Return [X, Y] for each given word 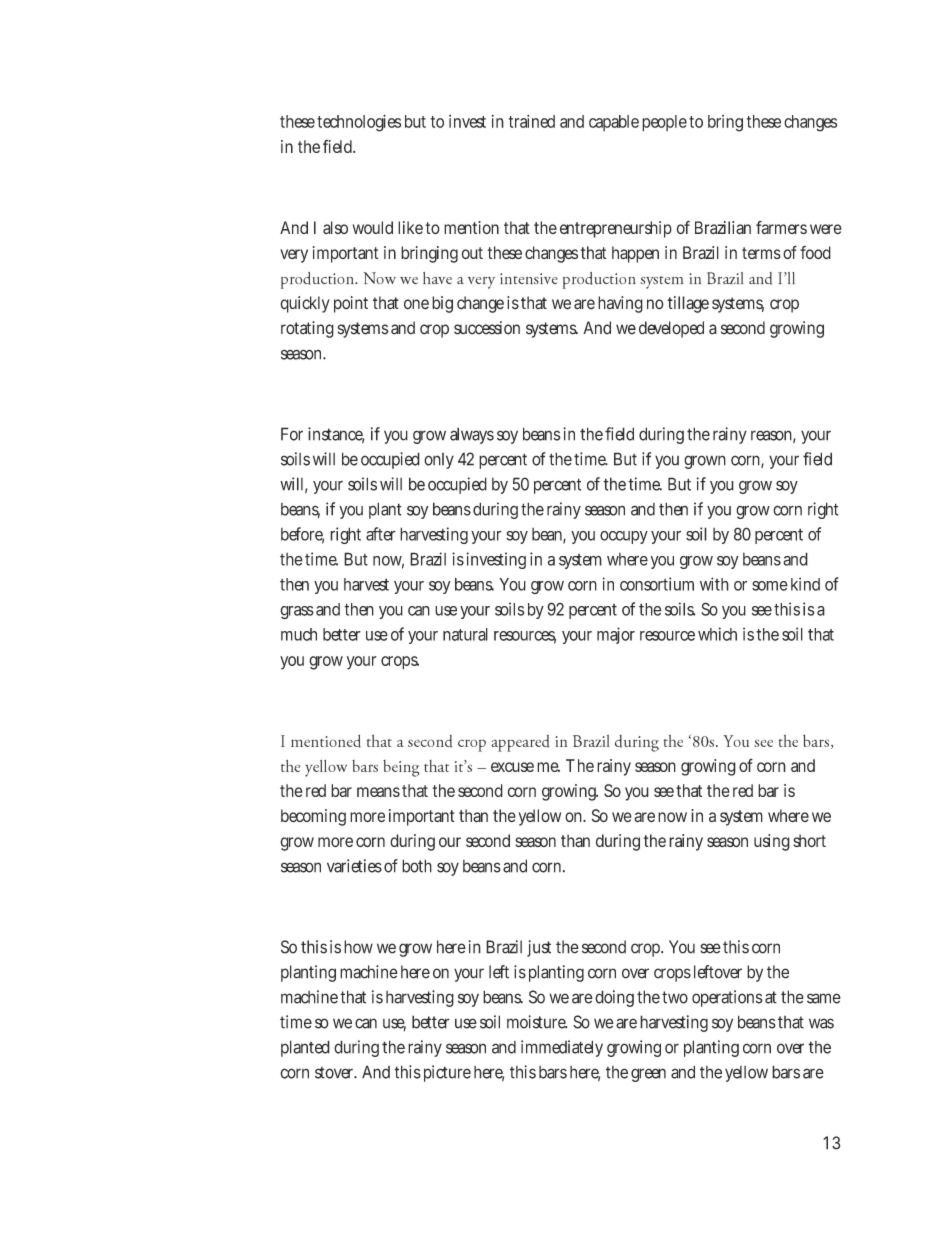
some [770, 586]
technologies [359, 123]
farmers [781, 227]
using [772, 842]
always [472, 435]
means [378, 792]
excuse [512, 767]
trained [532, 121]
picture [447, 1073]
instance [336, 435]
